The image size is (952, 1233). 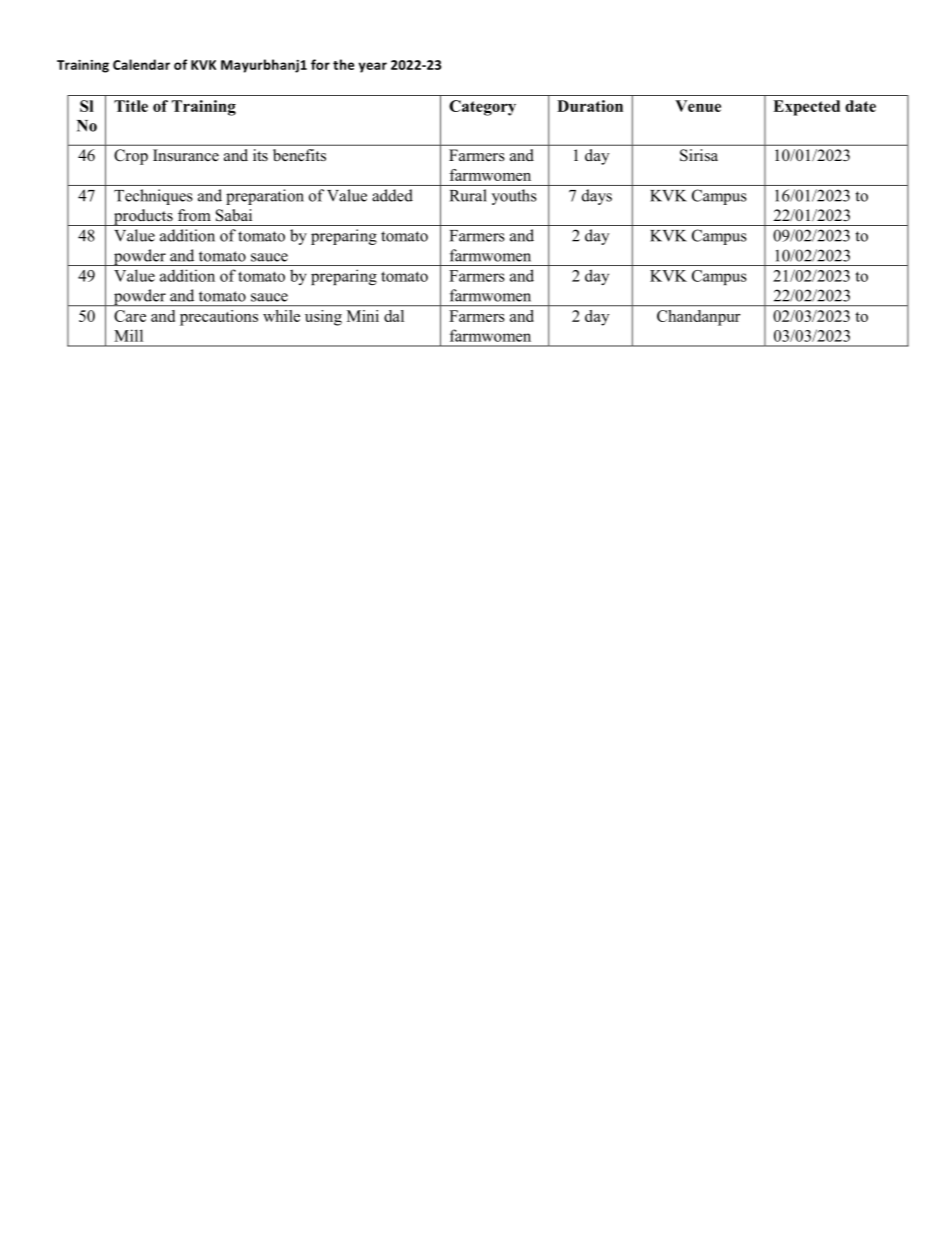 What do you see at coordinates (597, 197) in the document?
I see `days` at bounding box center [597, 197].
